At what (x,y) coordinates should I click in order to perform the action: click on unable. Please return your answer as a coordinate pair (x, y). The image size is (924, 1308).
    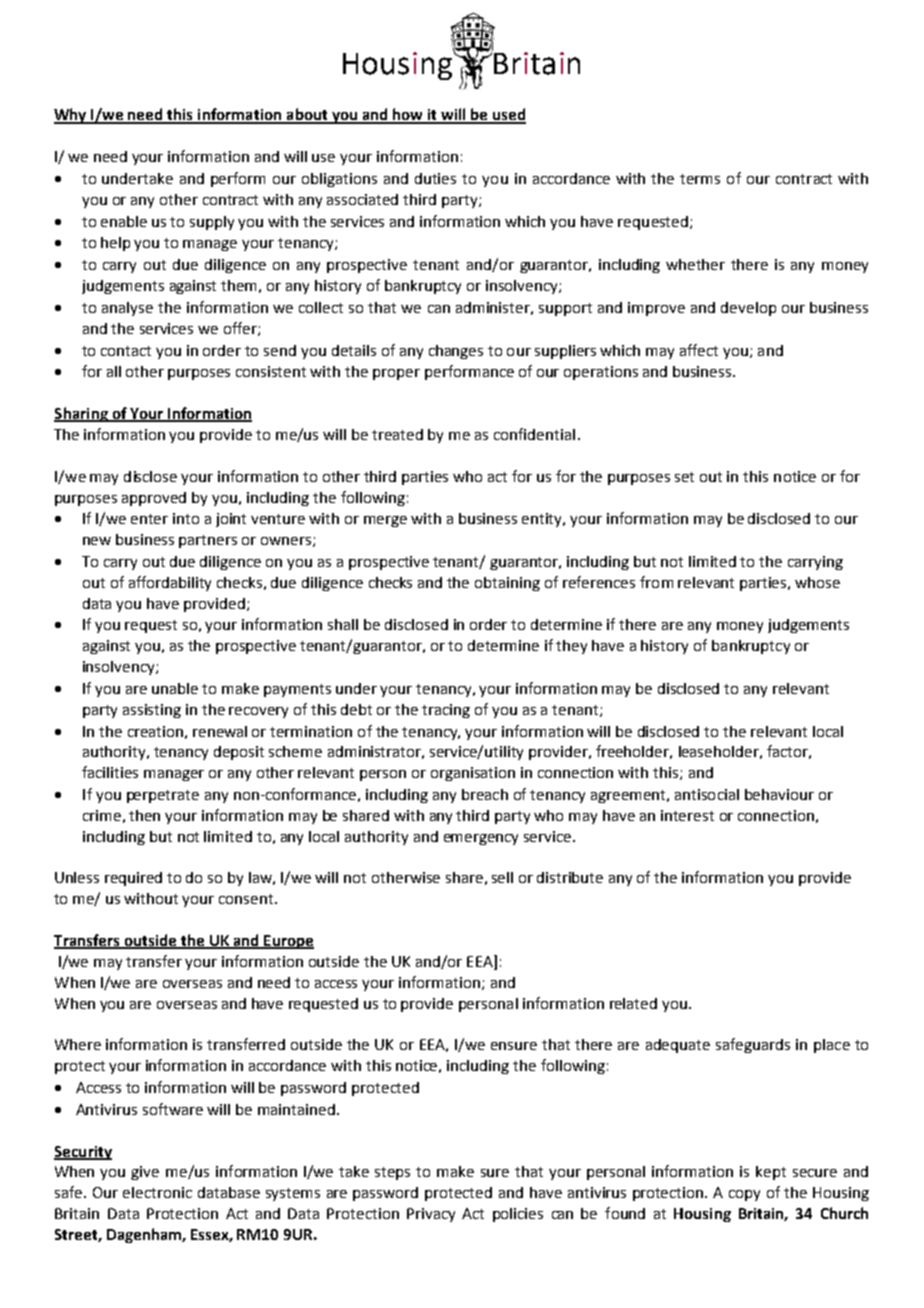
    Looking at the image, I should click on (175, 688).
